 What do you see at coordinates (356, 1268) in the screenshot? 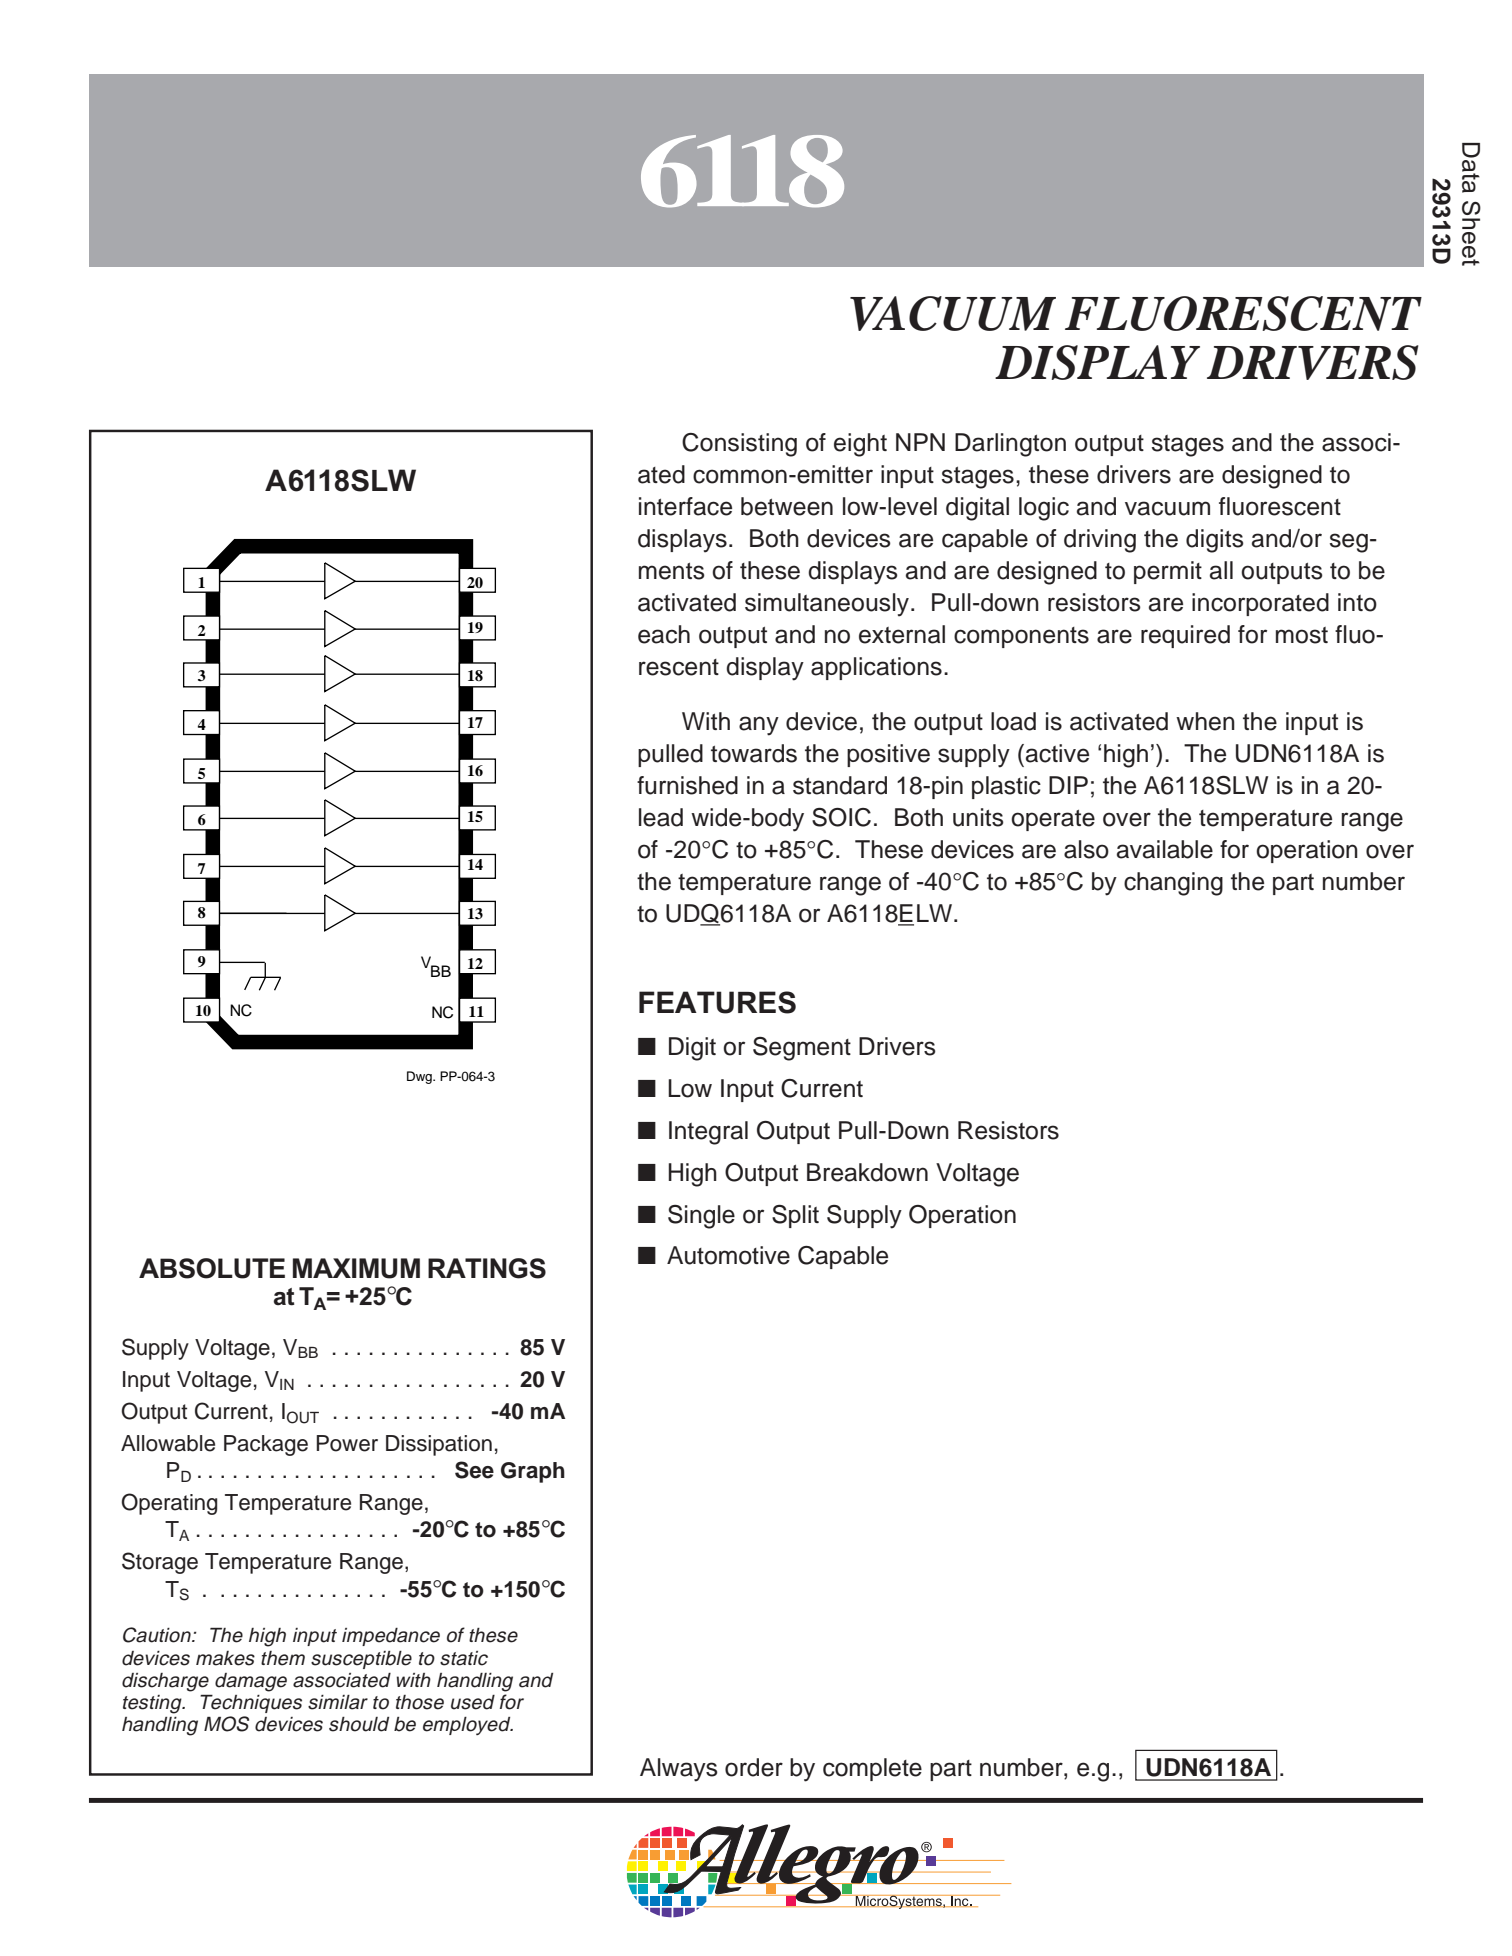
I see `MAXIMUM` at bounding box center [356, 1268].
